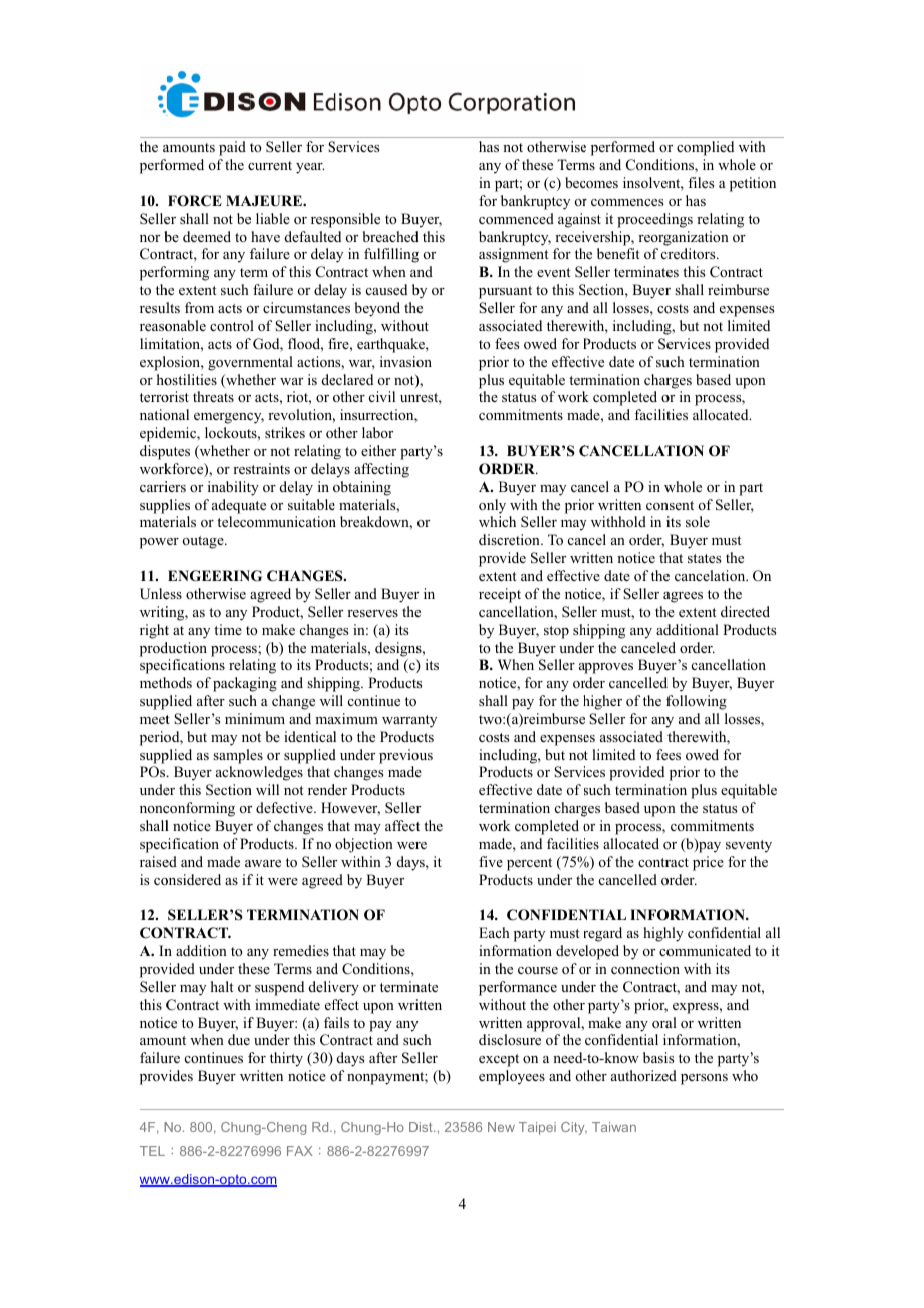 This page has width=924, height=1308. Describe the element at coordinates (489, 1059) in the page. I see `exc` at that location.
